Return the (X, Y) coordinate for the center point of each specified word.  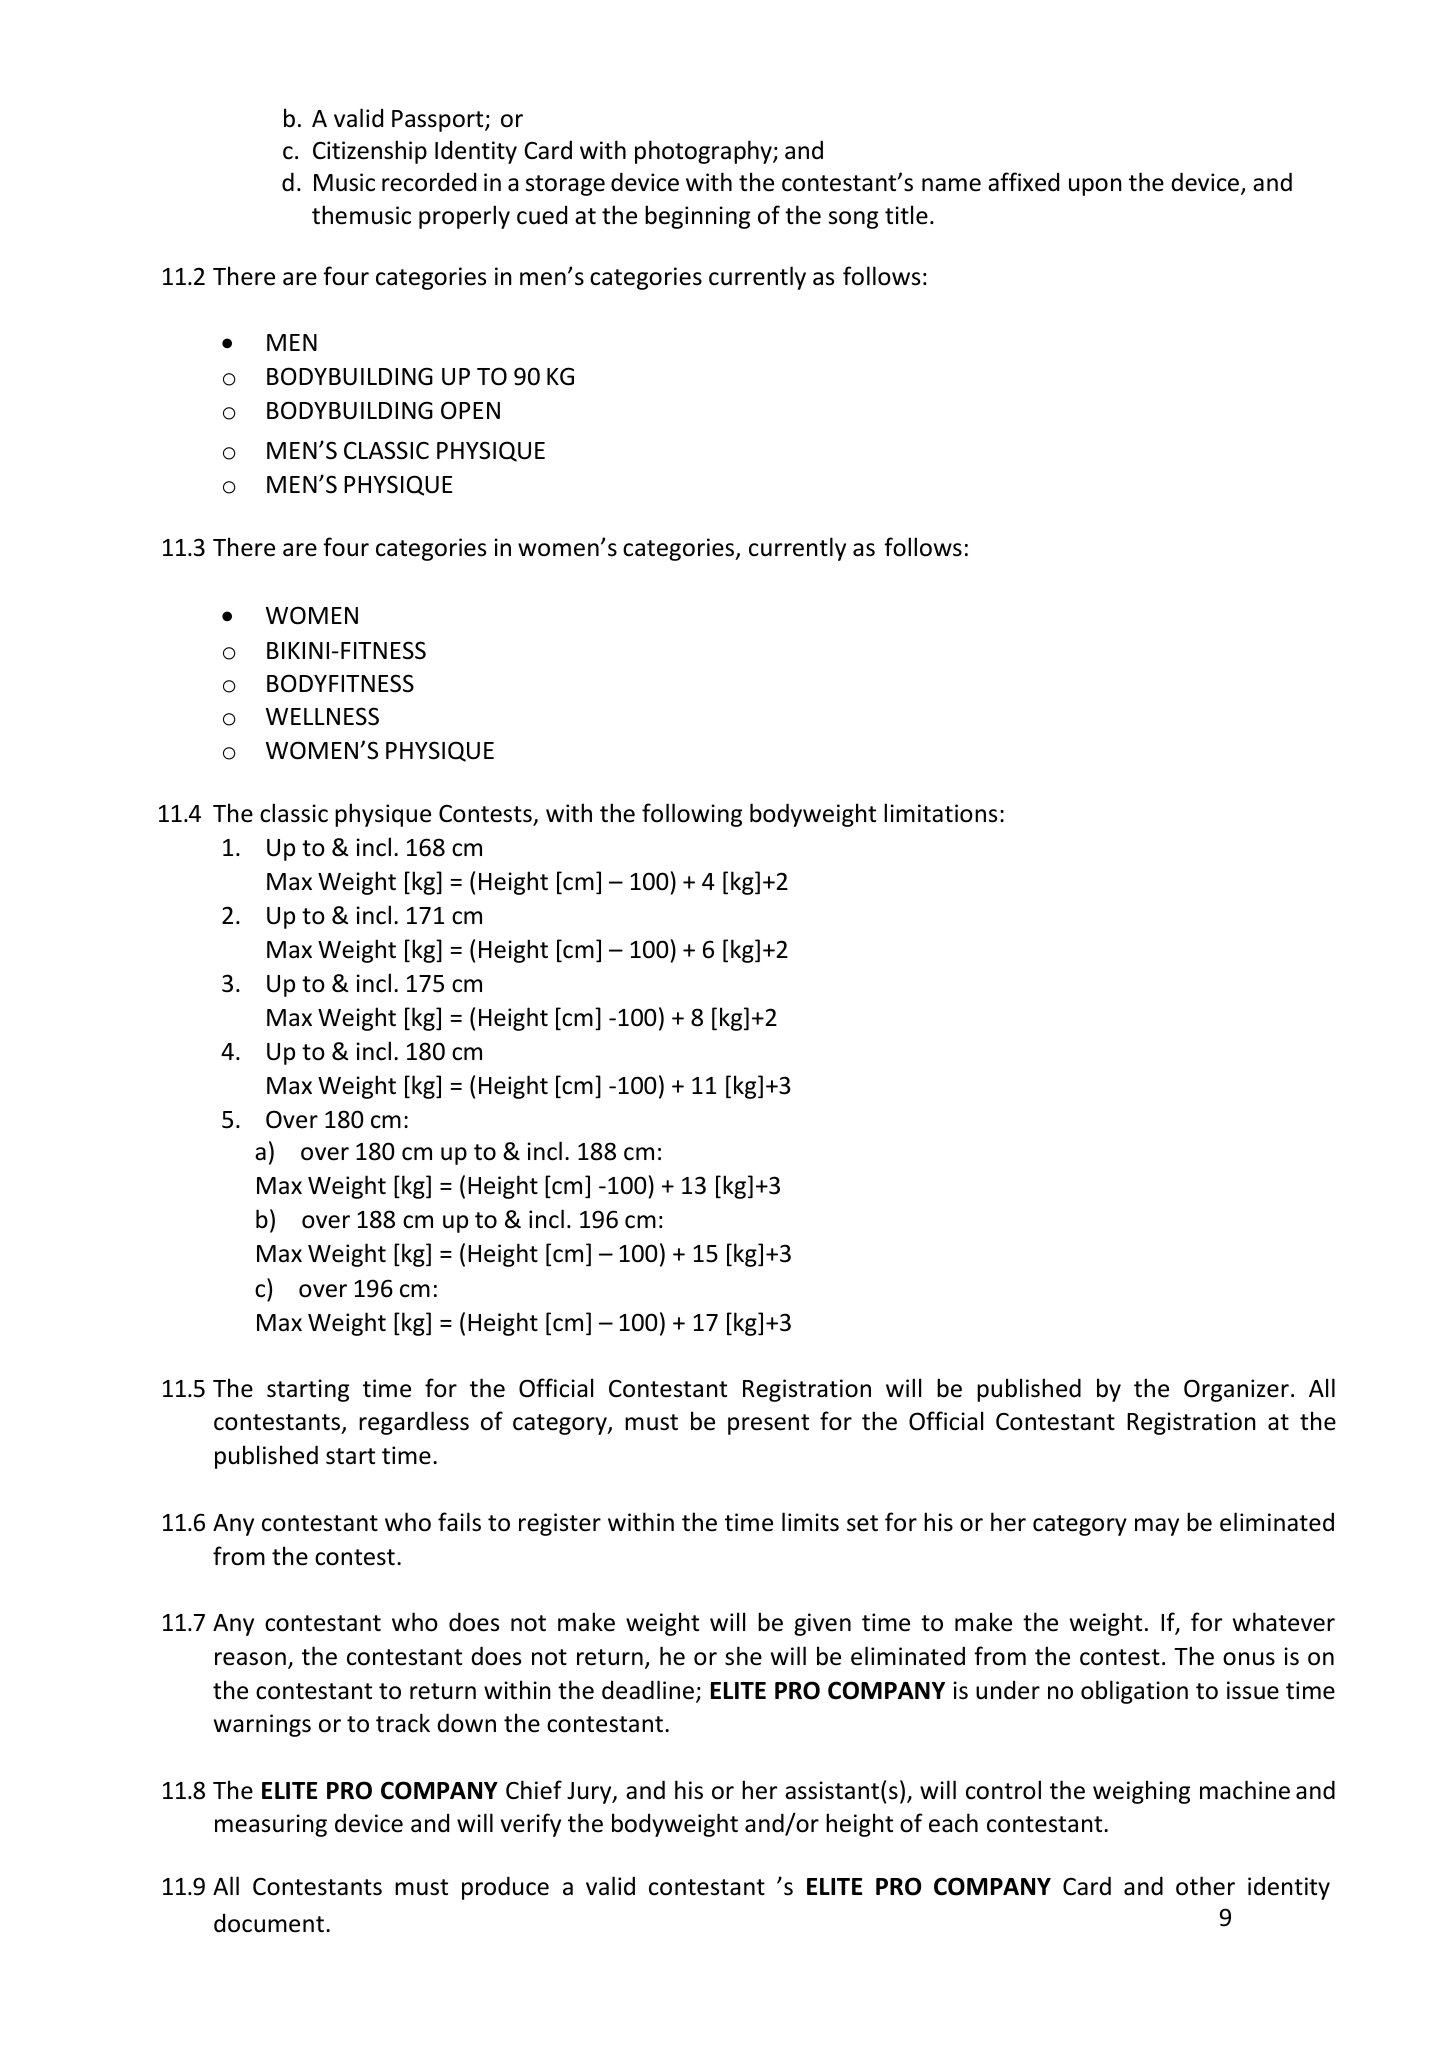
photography (704, 152)
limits (810, 1522)
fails (459, 1522)
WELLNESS (322, 716)
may (1157, 1527)
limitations (940, 813)
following (692, 815)
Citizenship (370, 152)
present (768, 1424)
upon (1095, 187)
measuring (271, 1825)
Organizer (1236, 1390)
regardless (414, 1423)
